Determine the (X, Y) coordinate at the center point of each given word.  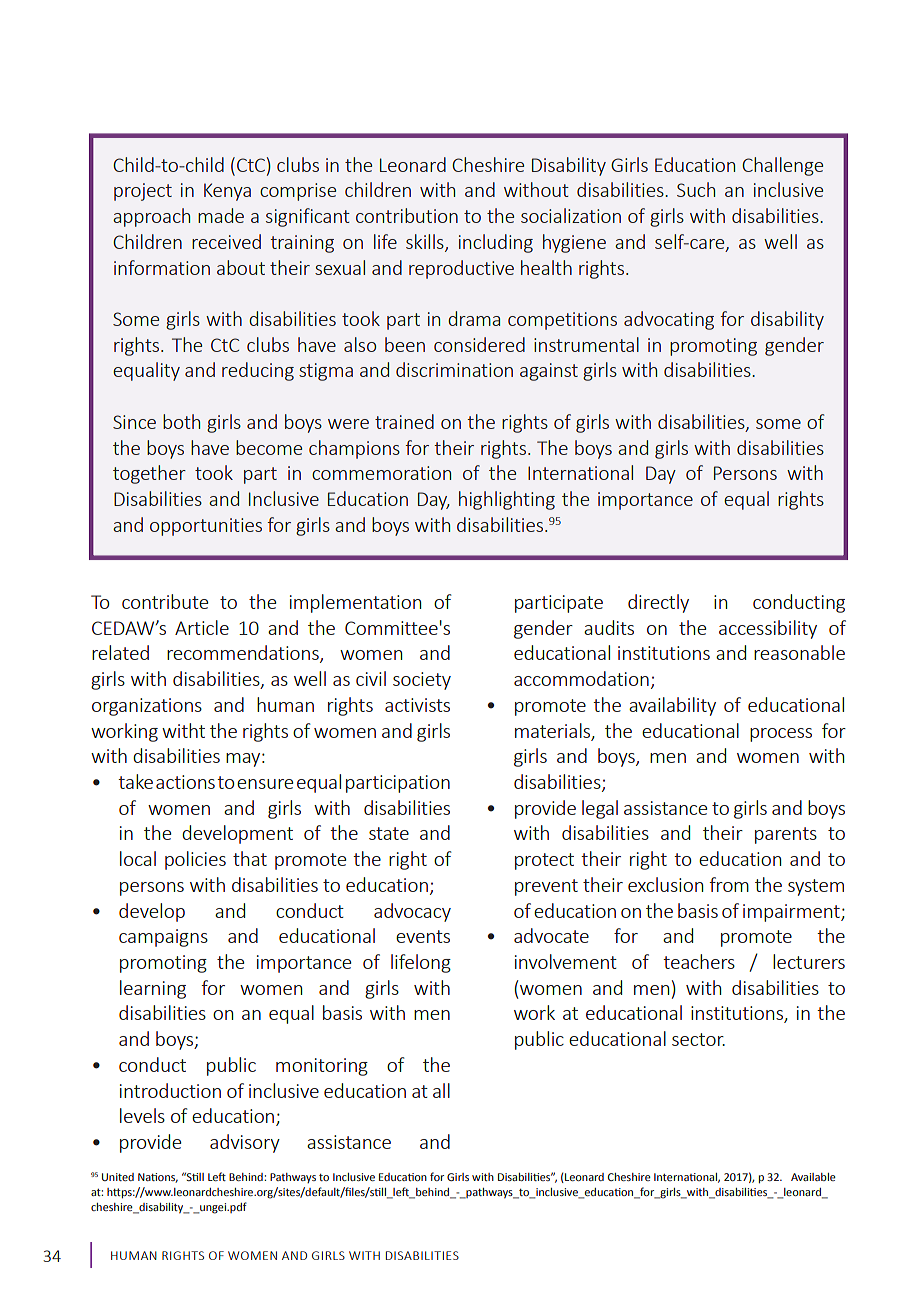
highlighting (507, 500)
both (181, 421)
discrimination (454, 369)
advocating (669, 320)
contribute (165, 601)
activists (417, 705)
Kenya (227, 192)
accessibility (768, 629)
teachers (699, 961)
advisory (245, 1143)
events (423, 936)
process (781, 735)
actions (185, 782)
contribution (407, 215)
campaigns (163, 938)
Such (696, 189)
